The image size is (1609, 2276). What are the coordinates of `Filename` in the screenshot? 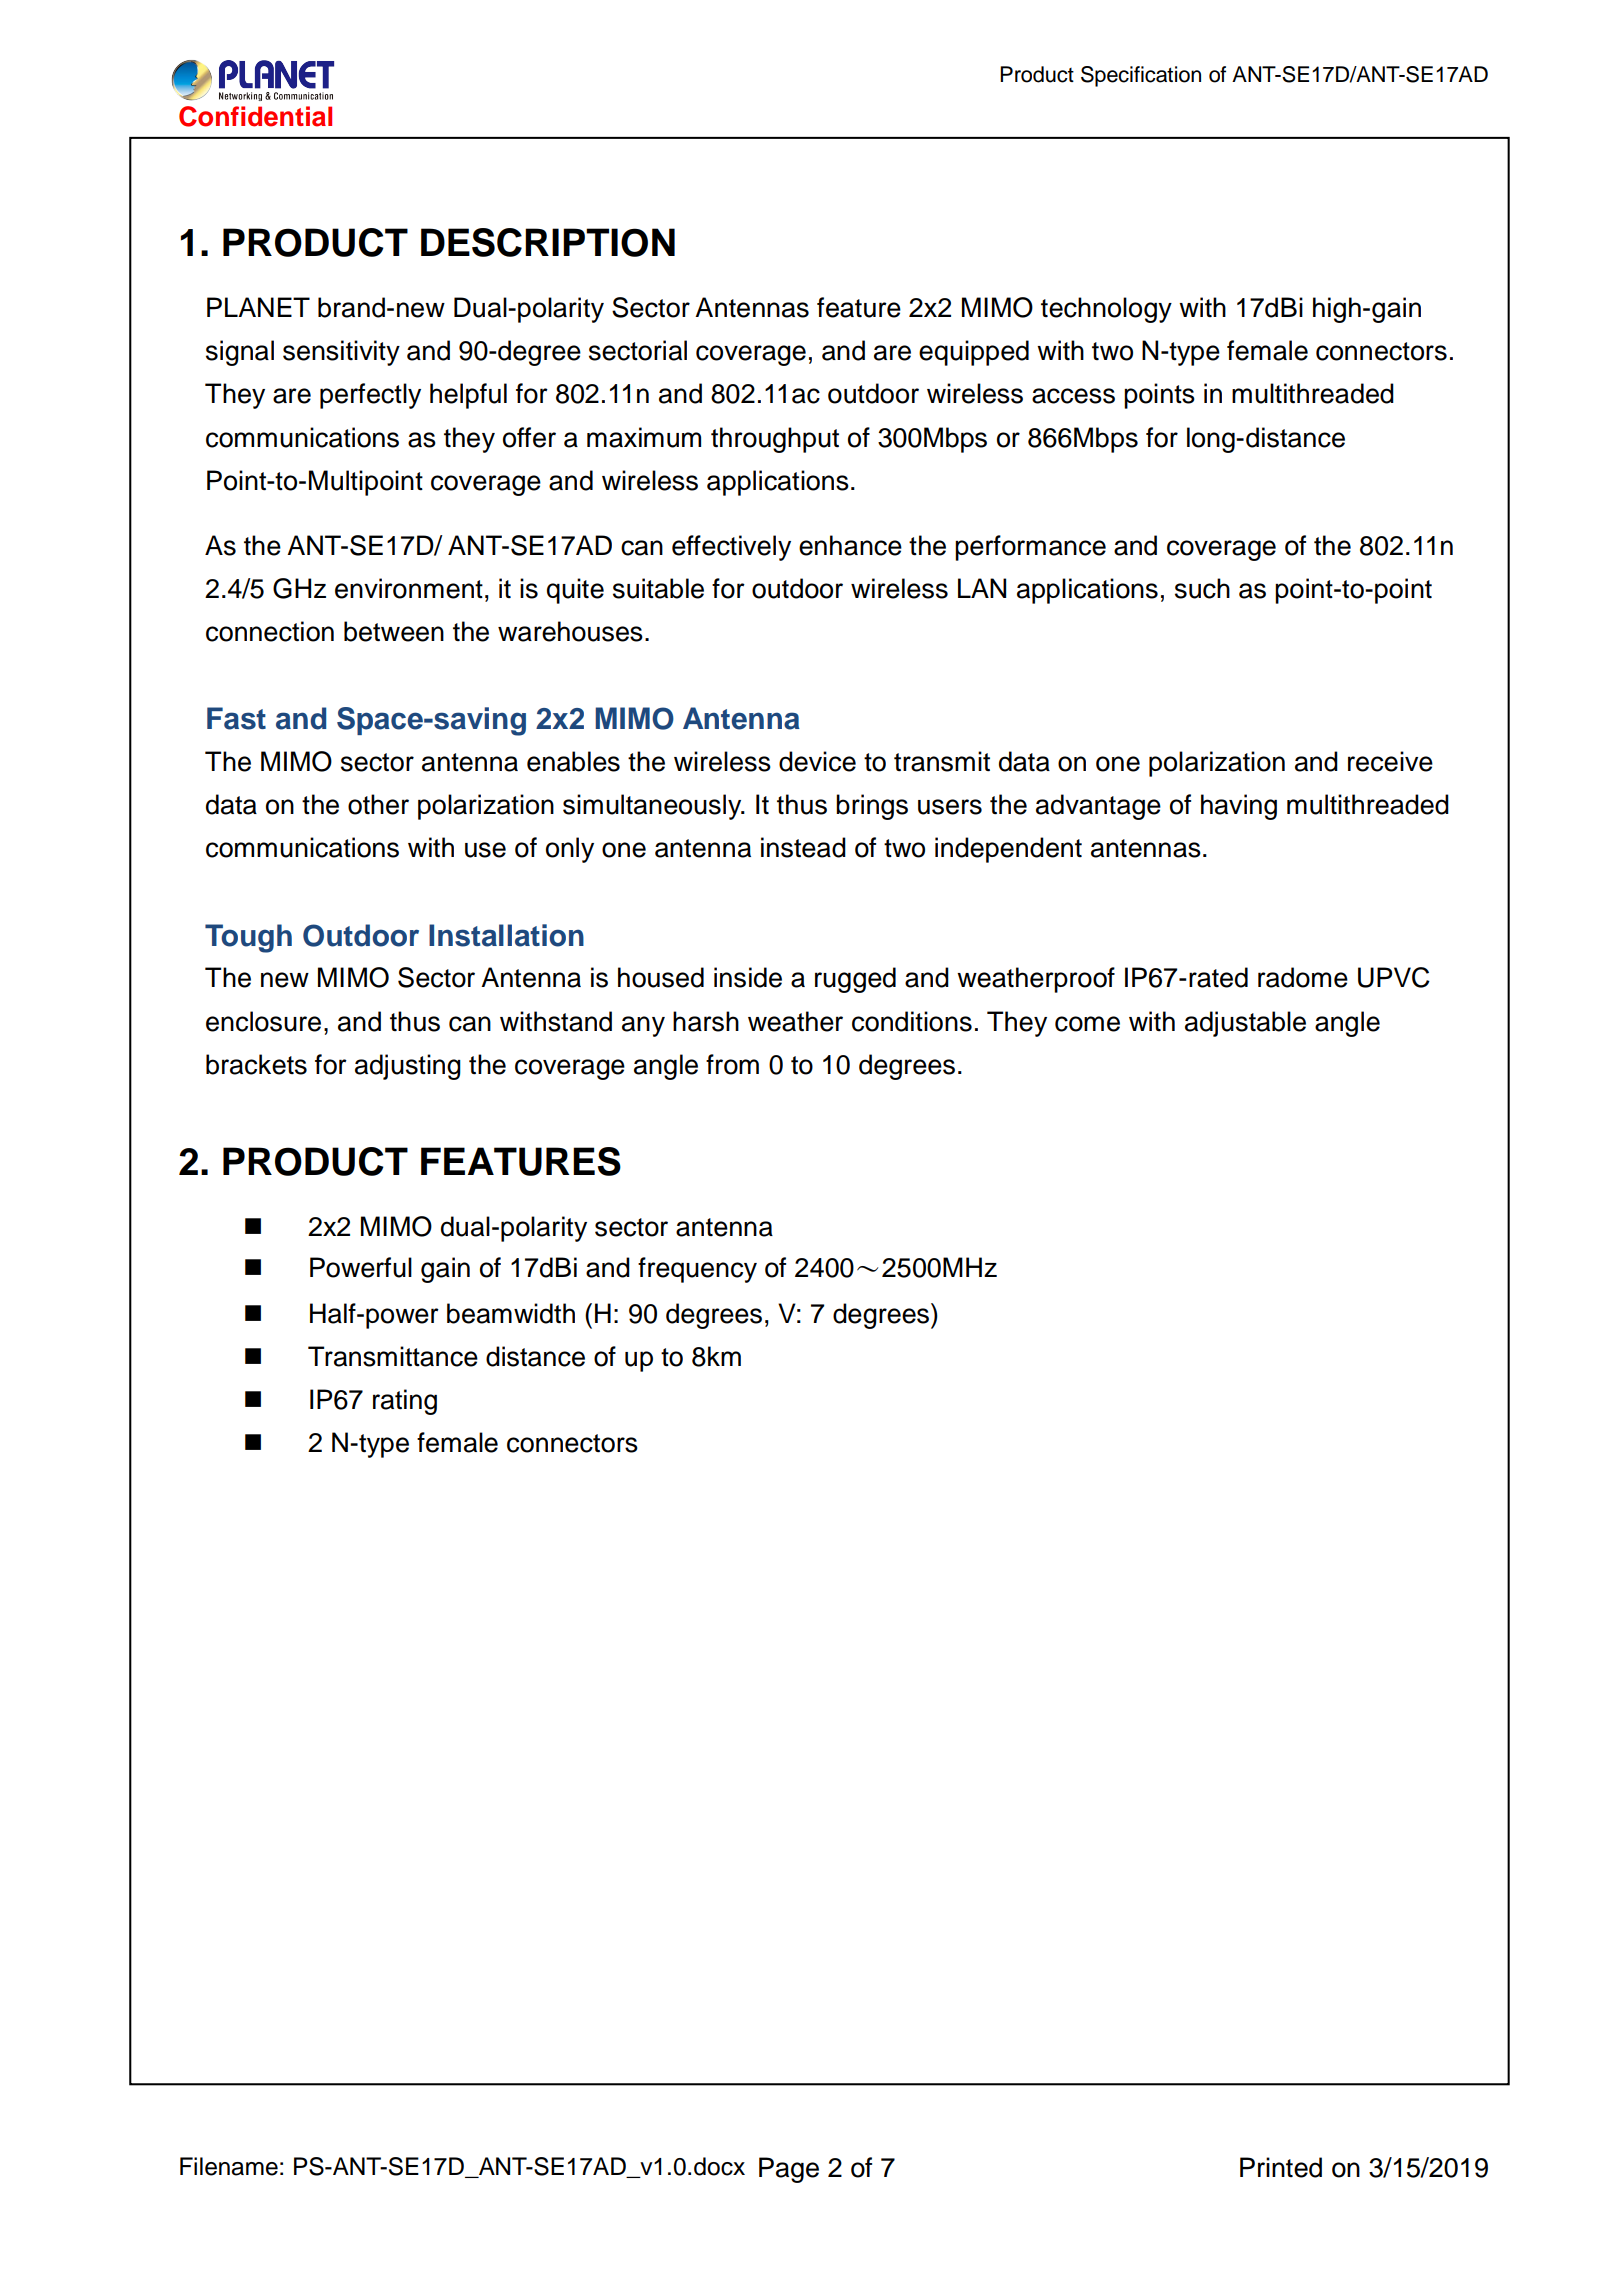 It's located at (229, 2166).
